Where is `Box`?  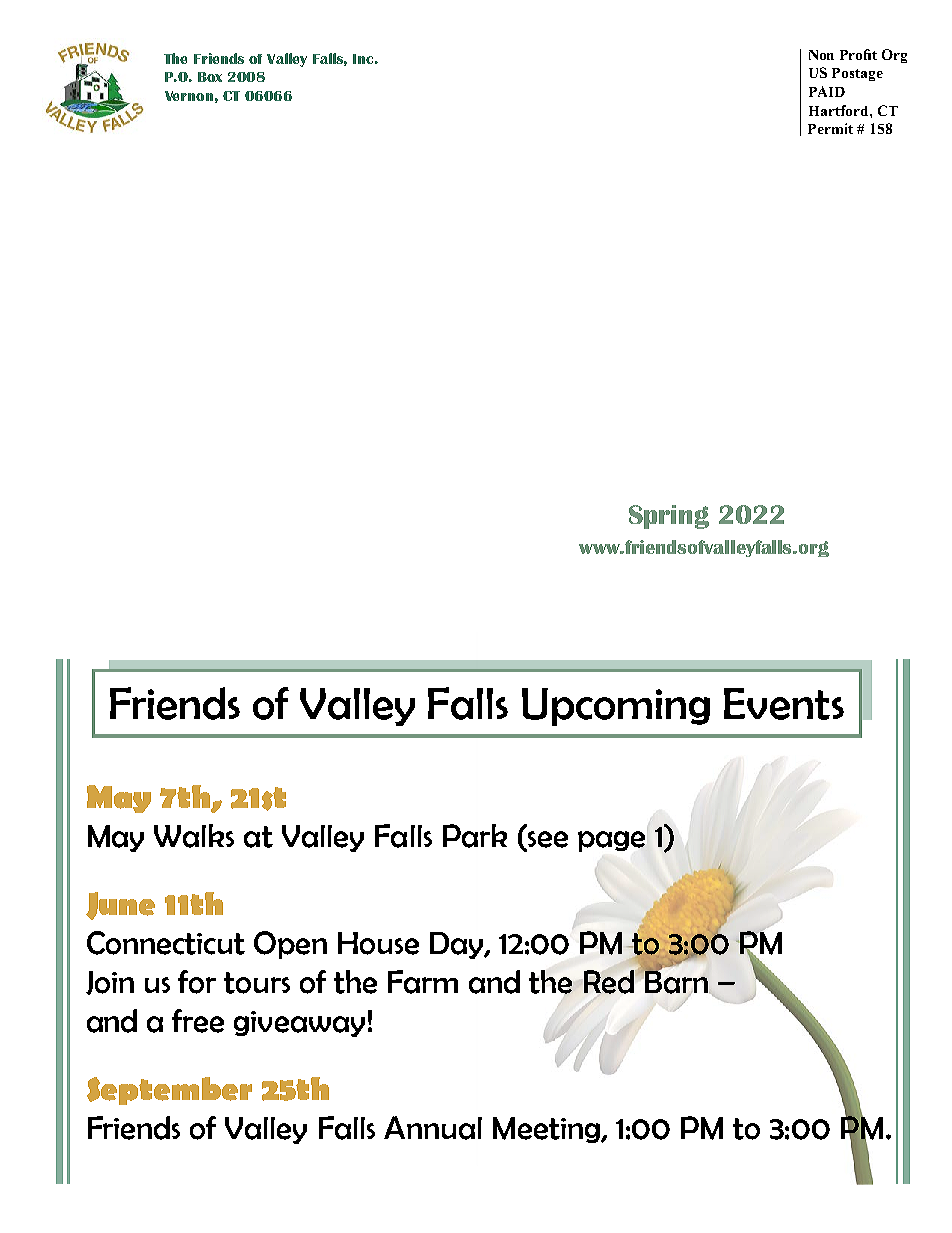 Box is located at coordinates (210, 77).
